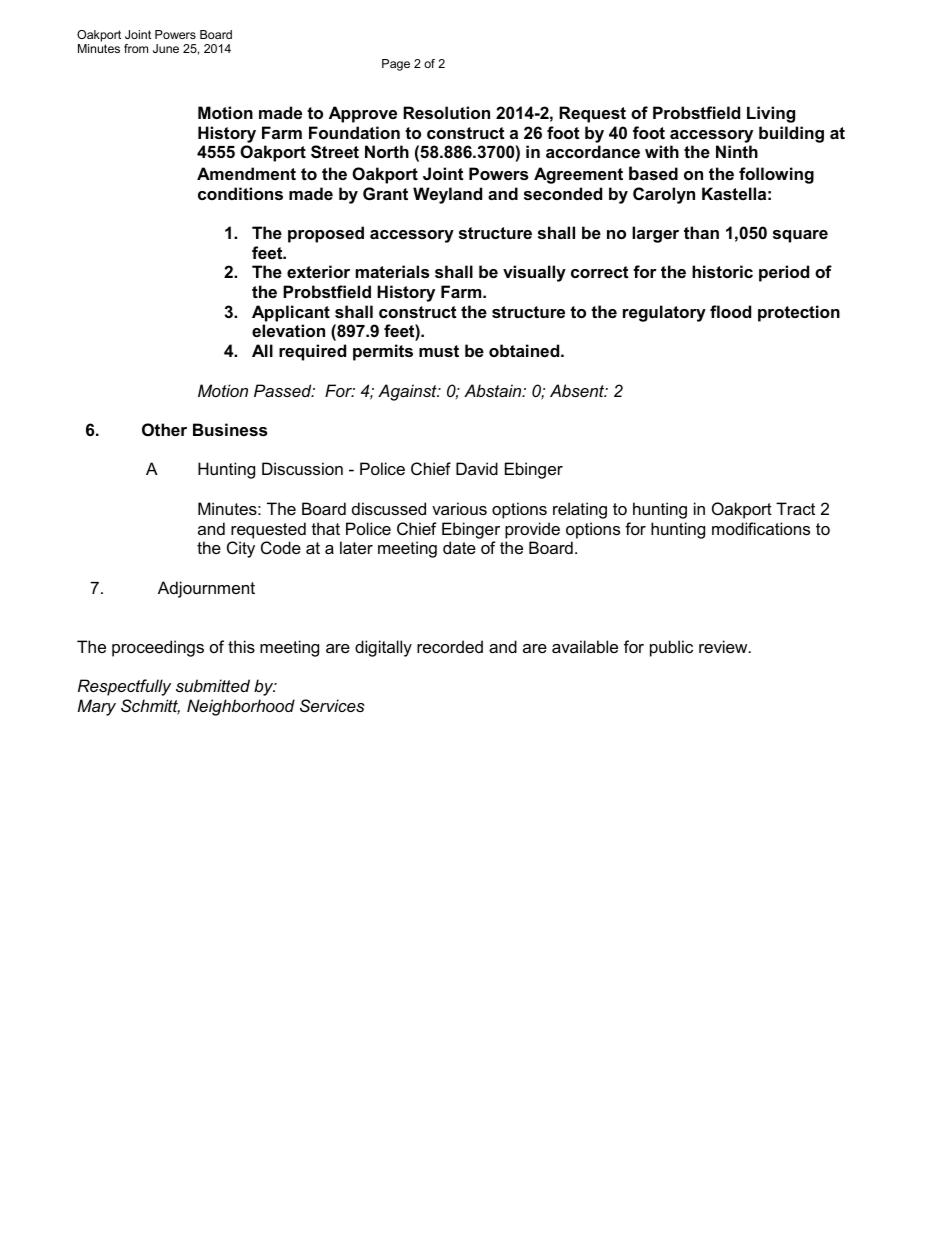 This document has height=1233, width=952. What do you see at coordinates (291, 313) in the document?
I see `Applicant` at bounding box center [291, 313].
